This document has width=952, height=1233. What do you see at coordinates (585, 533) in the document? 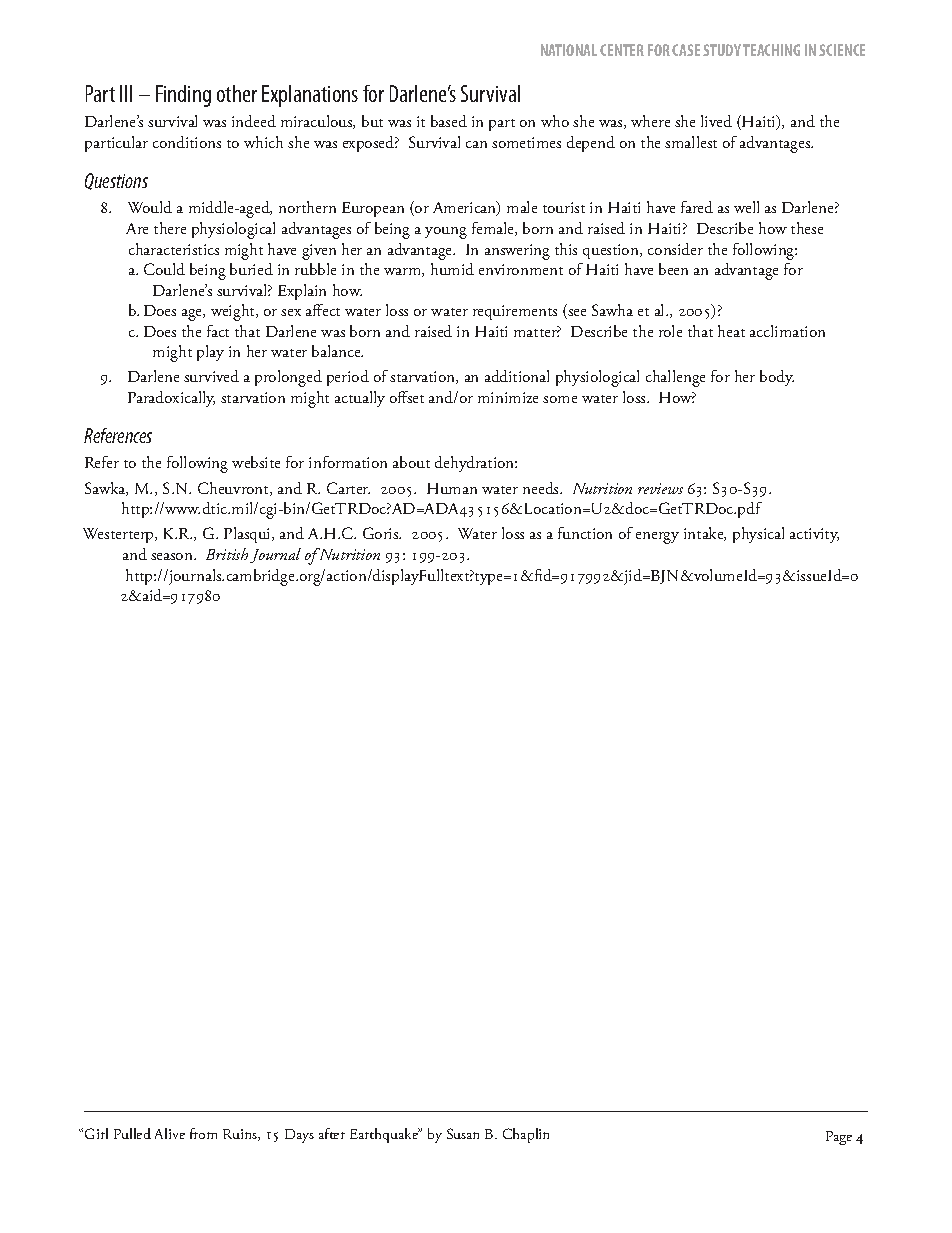
I see `function` at bounding box center [585, 533].
